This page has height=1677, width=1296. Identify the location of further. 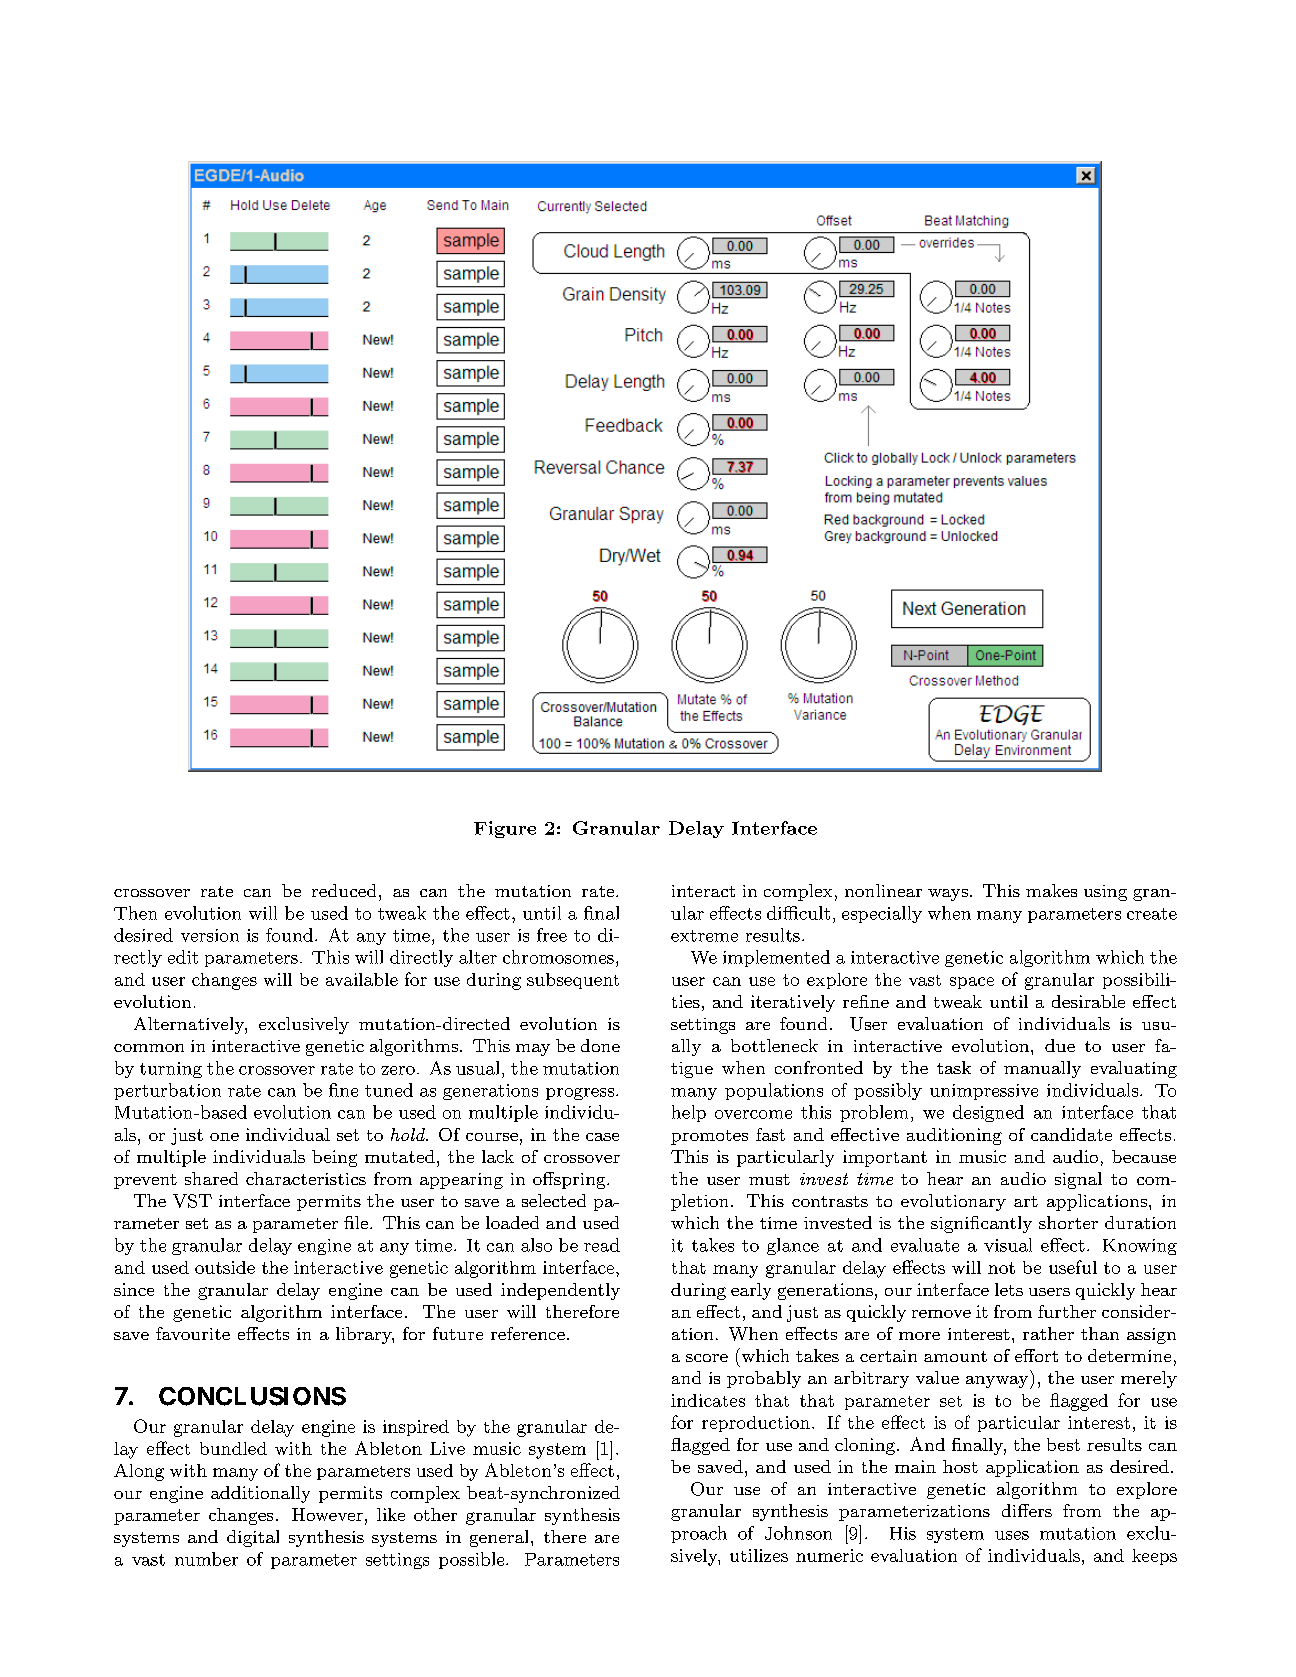
(1067, 1311).
